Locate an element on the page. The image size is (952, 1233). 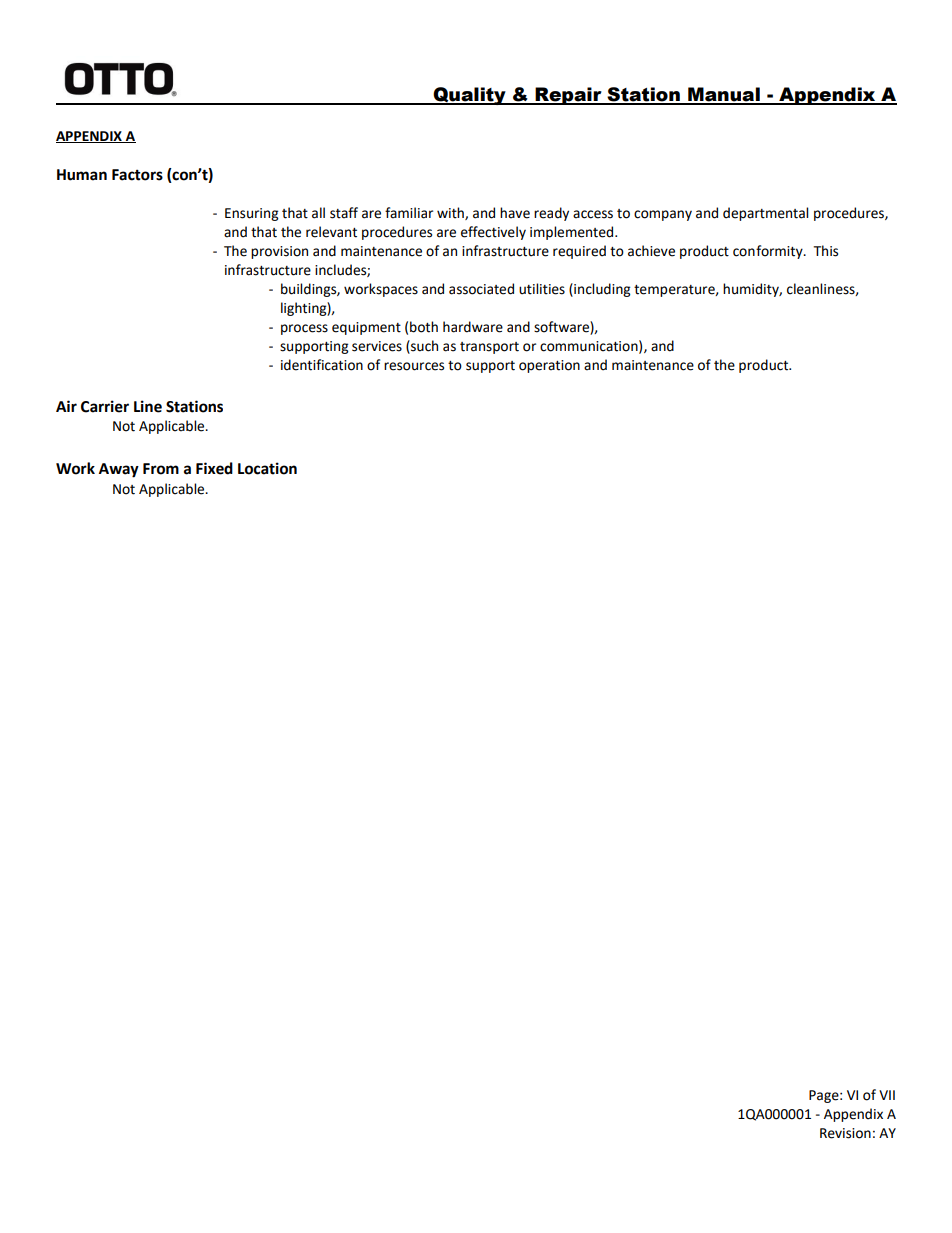
operation is located at coordinates (549, 366).
